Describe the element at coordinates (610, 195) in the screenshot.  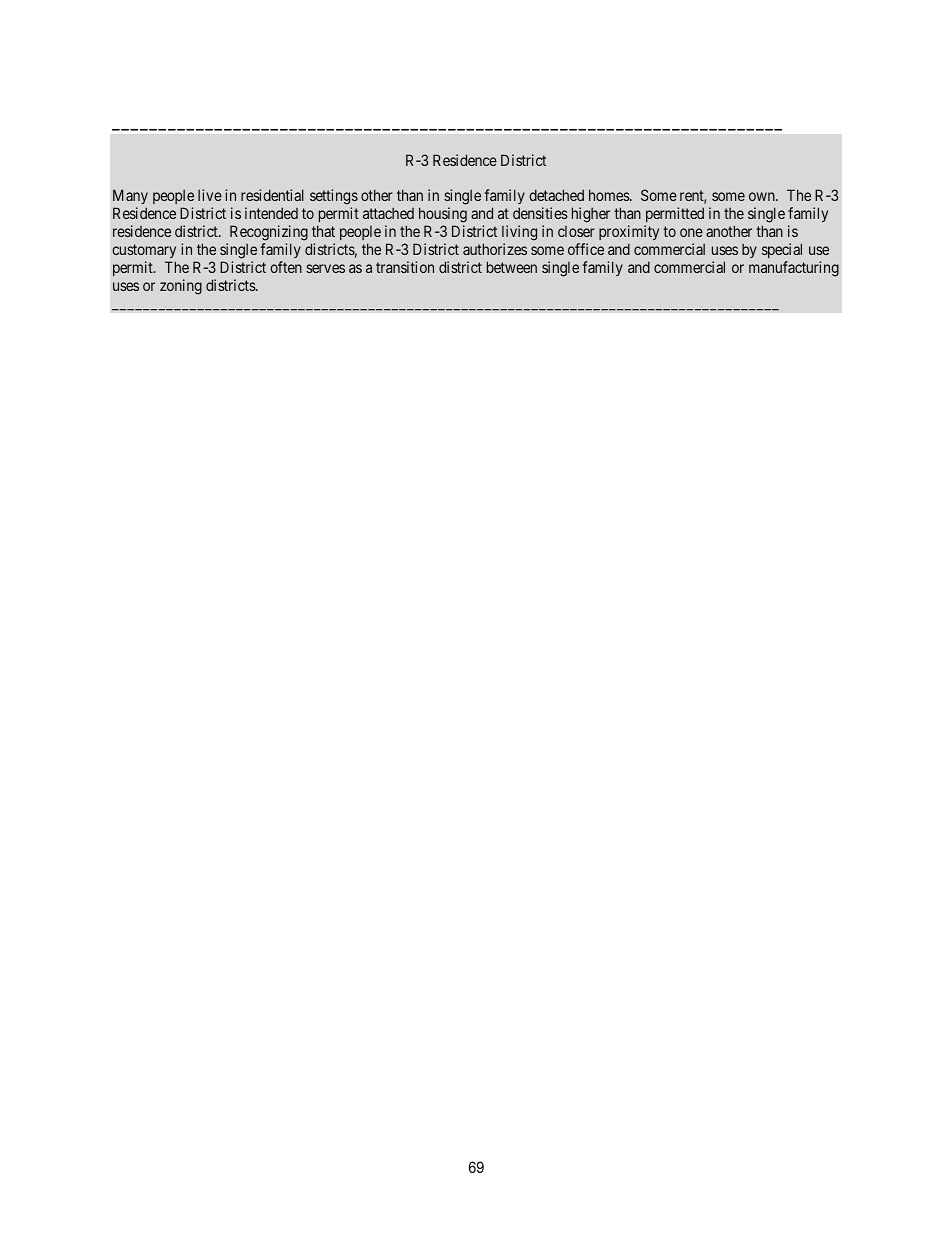
I see `homes` at that location.
